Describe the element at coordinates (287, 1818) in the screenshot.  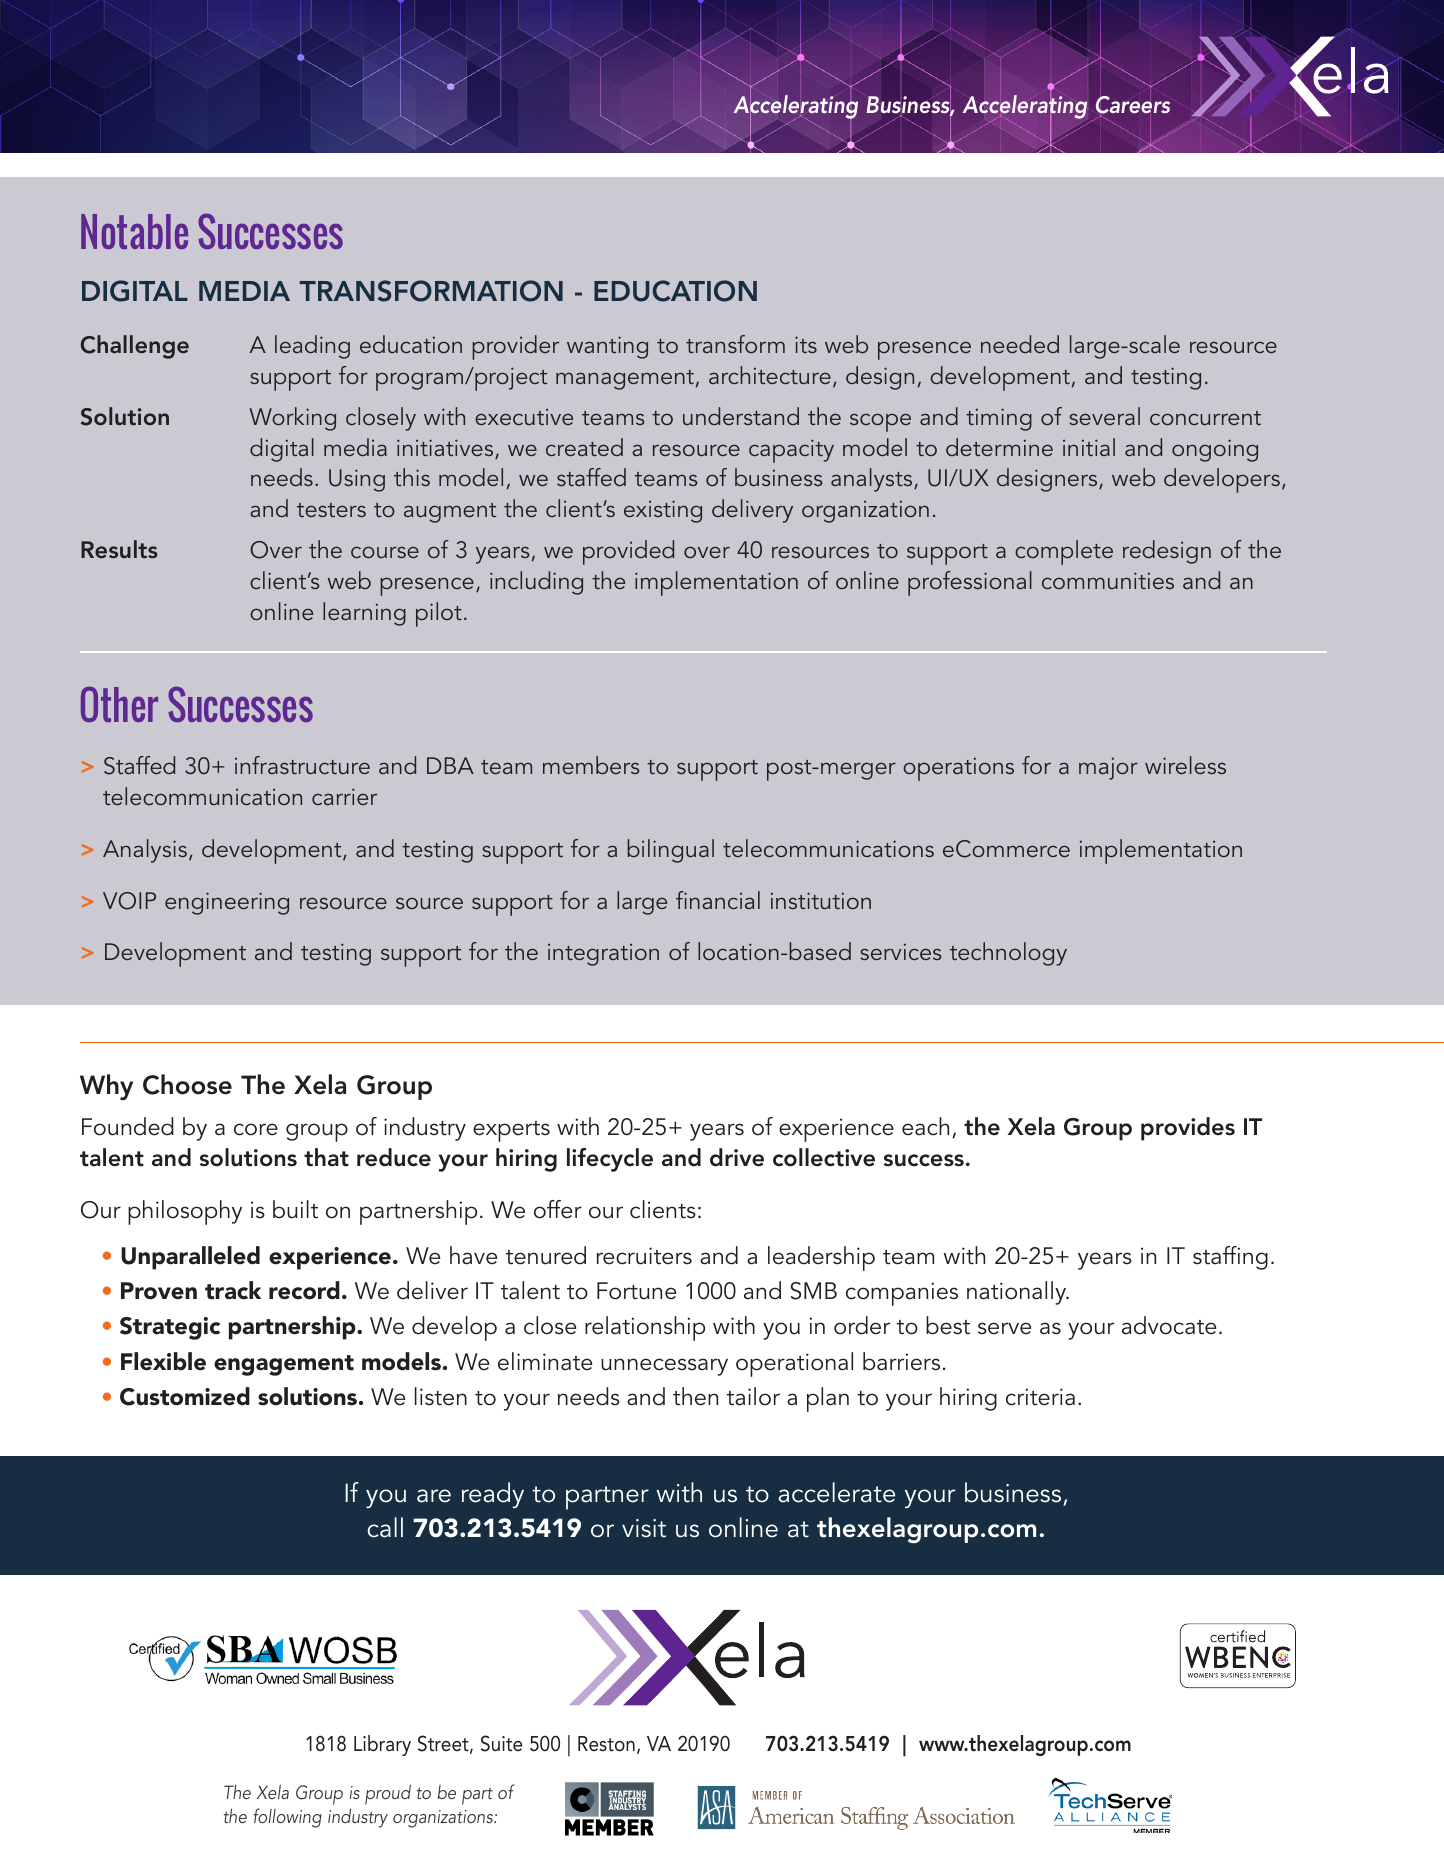
I see `following` at that location.
